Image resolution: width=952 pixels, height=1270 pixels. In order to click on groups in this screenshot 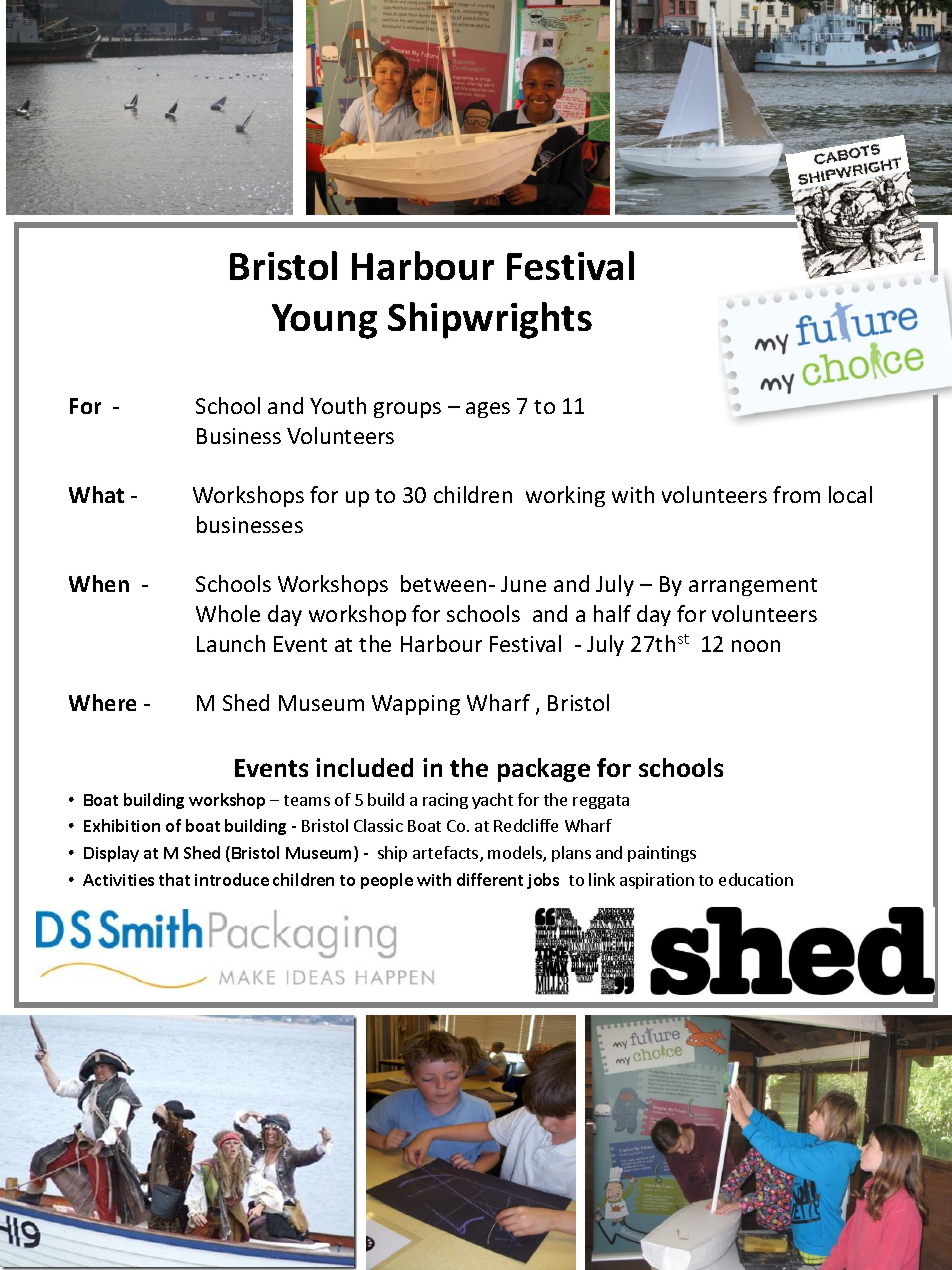, I will do `click(407, 410)`.
